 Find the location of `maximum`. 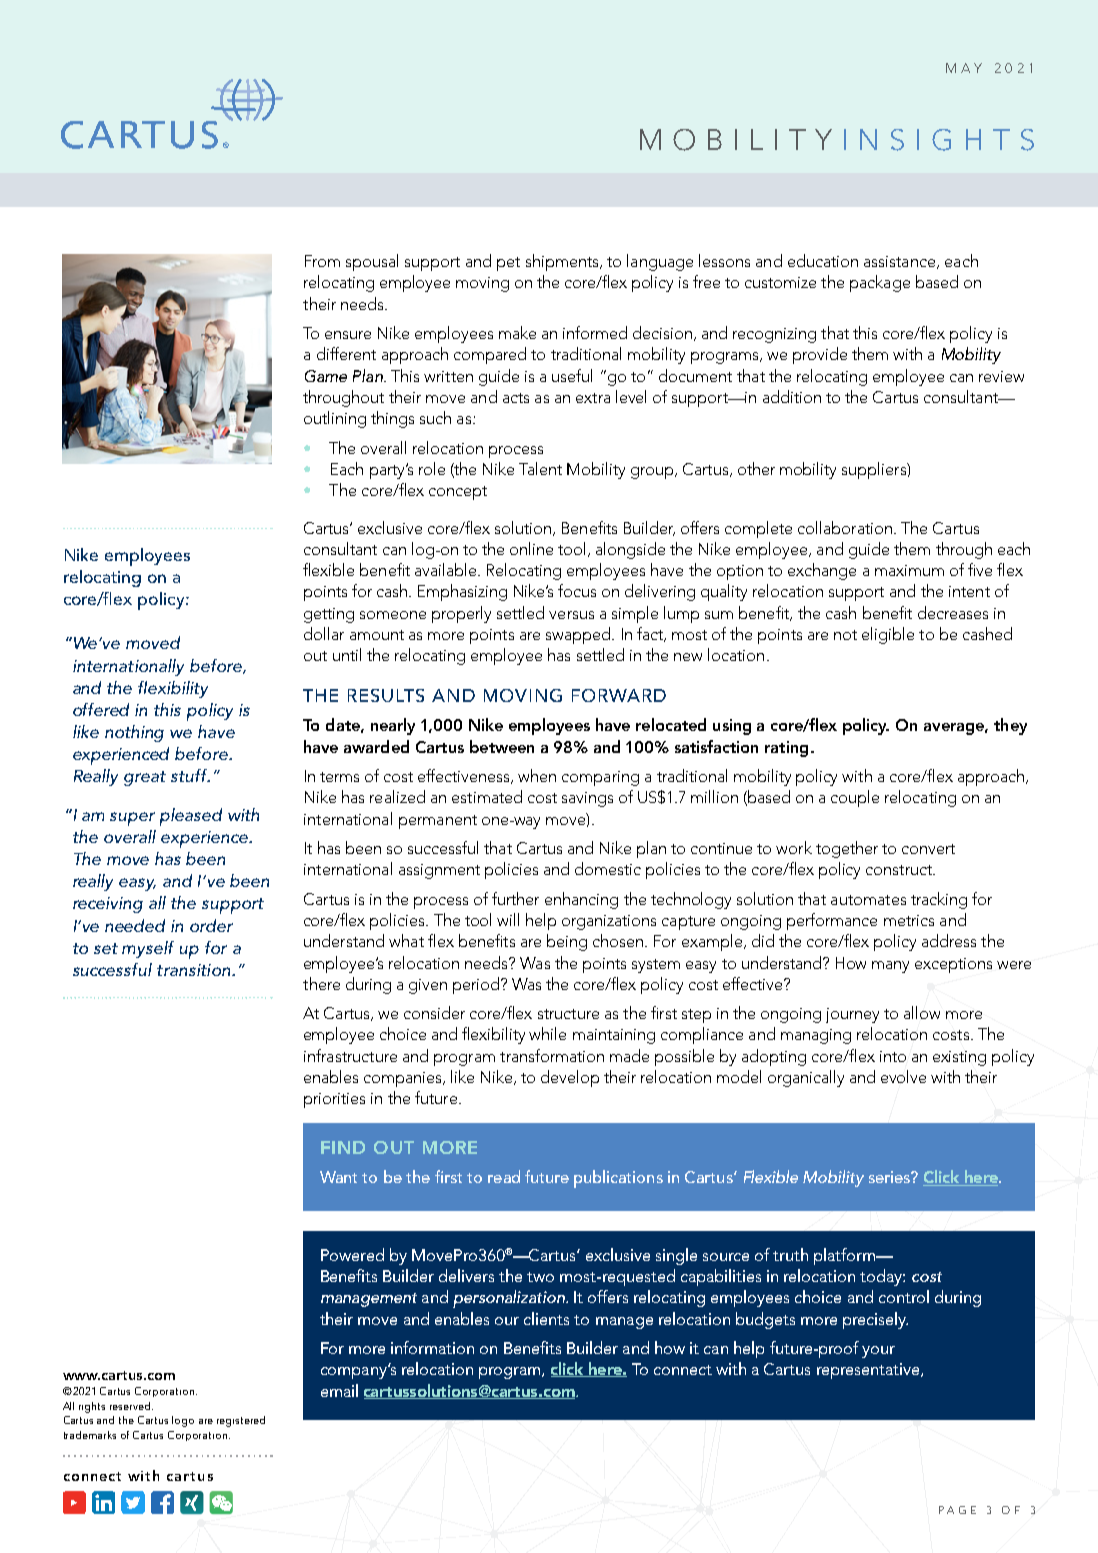

maximum is located at coordinates (909, 570).
